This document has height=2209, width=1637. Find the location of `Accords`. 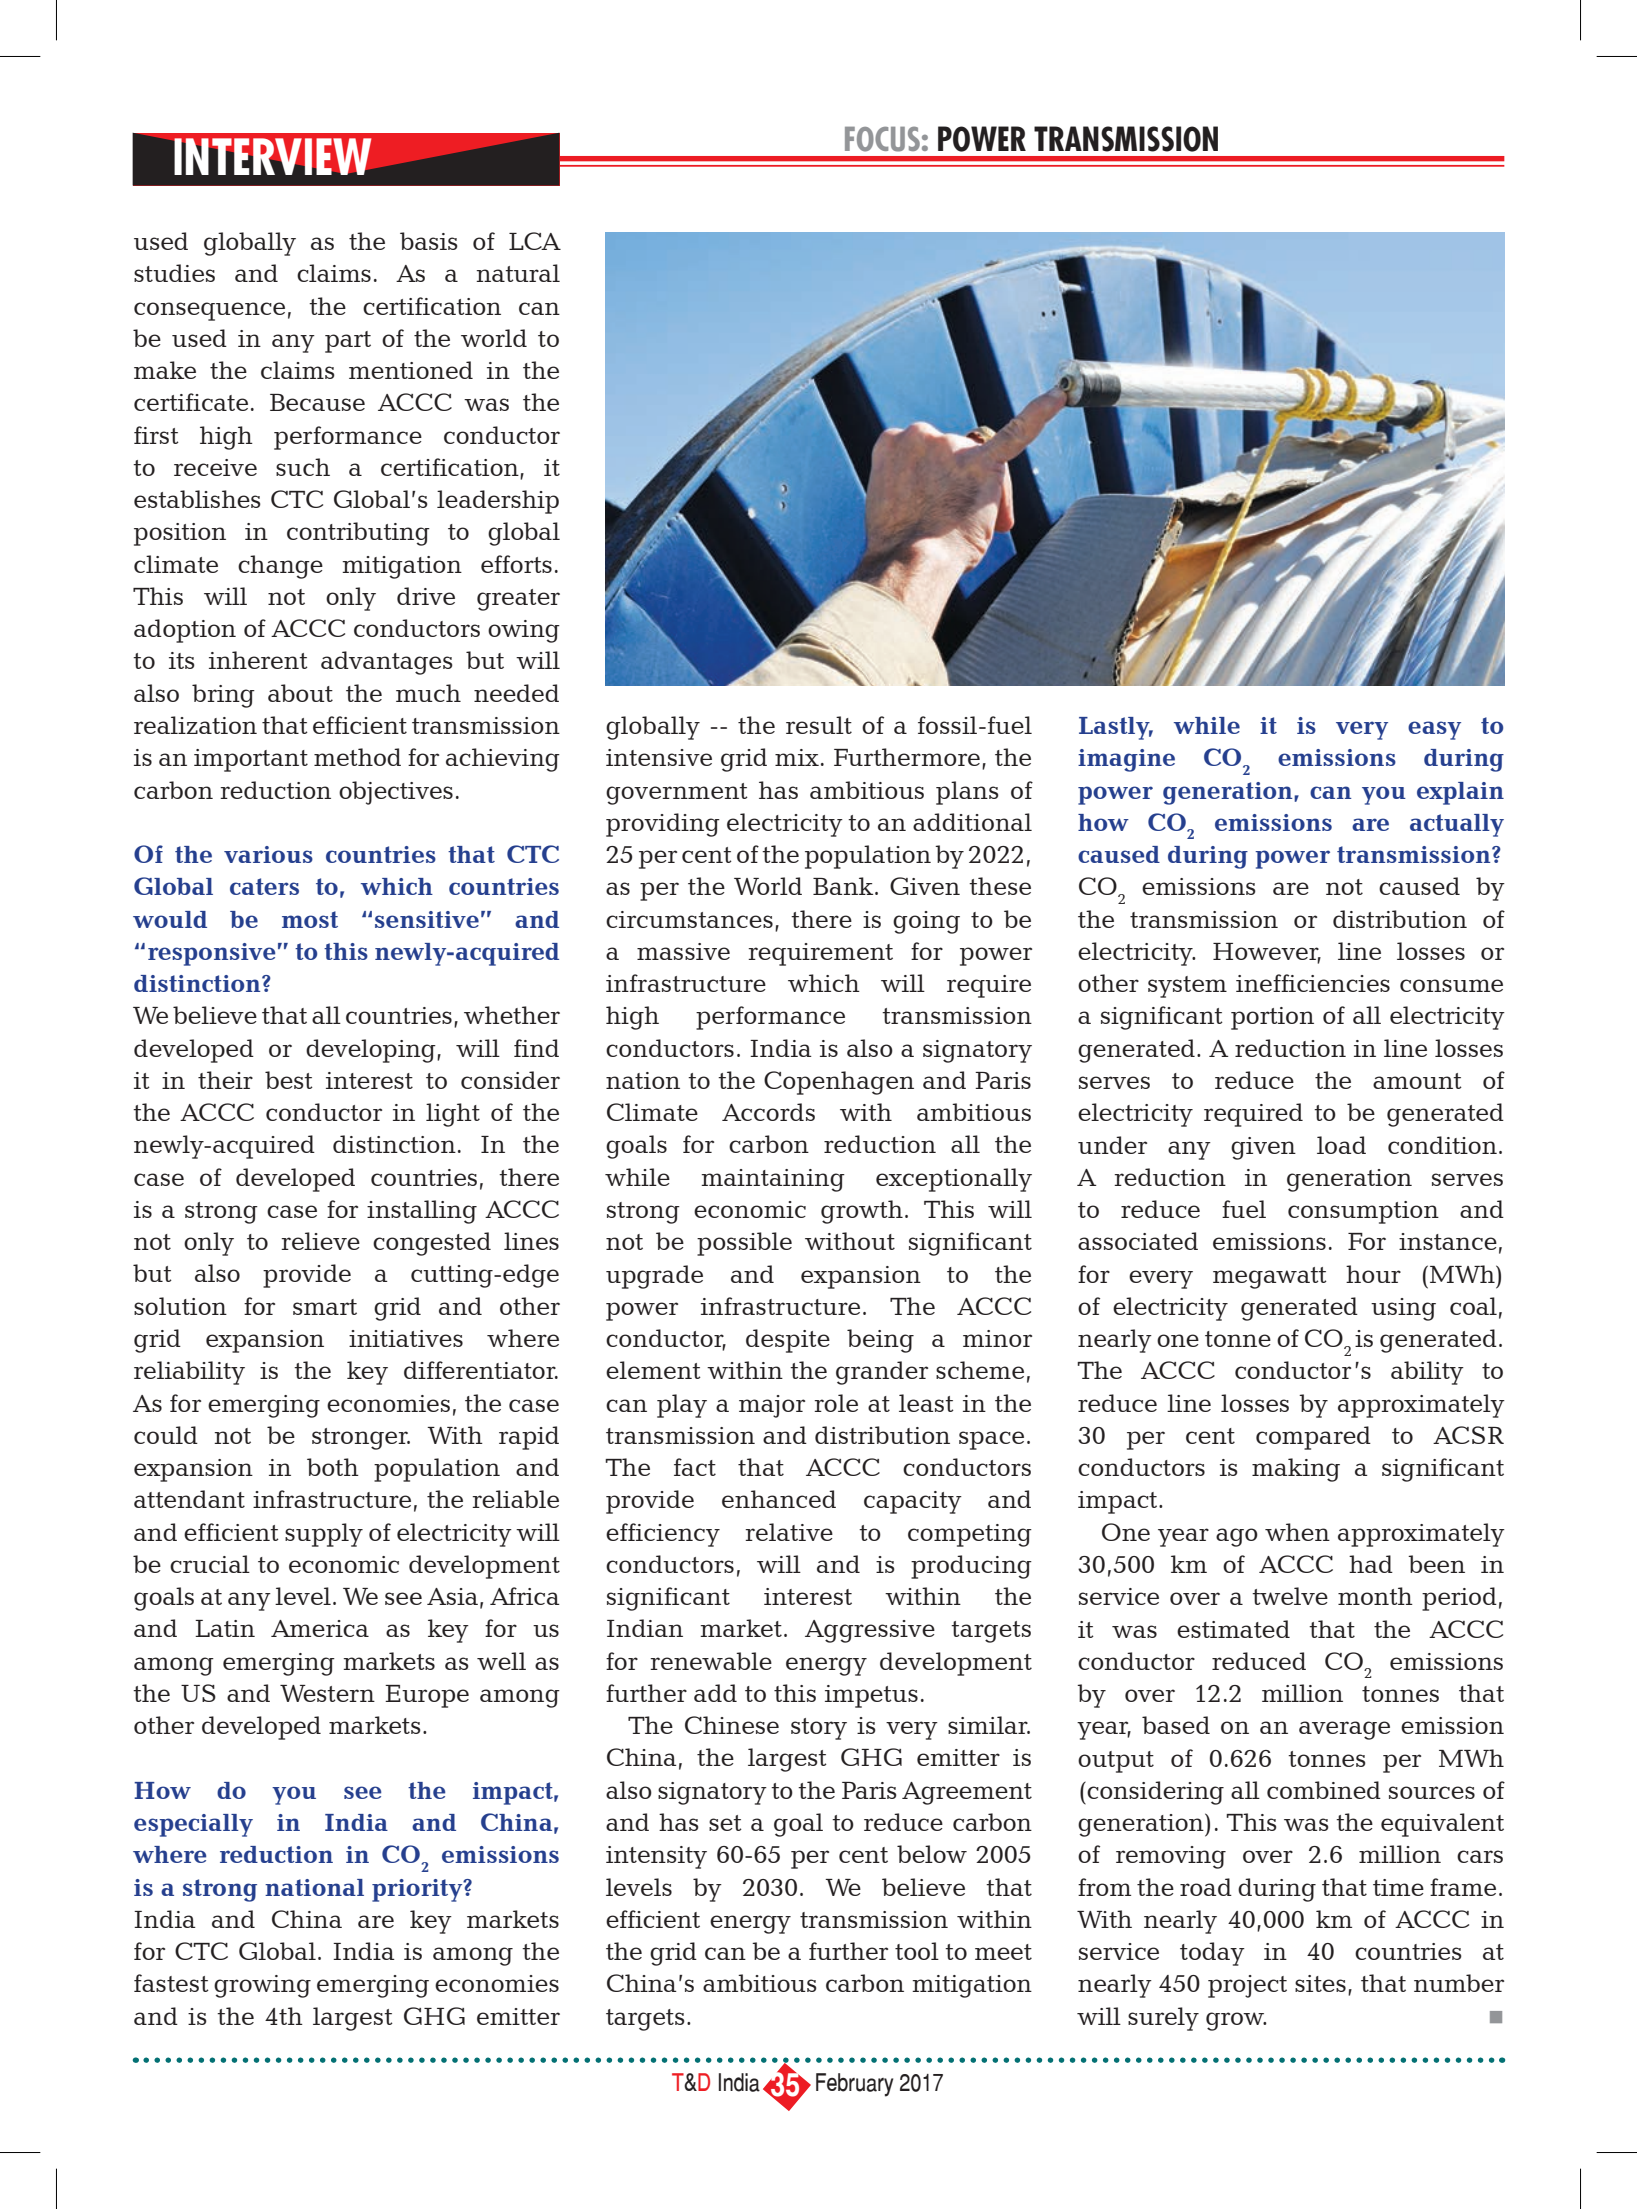

Accords is located at coordinates (768, 1112).
